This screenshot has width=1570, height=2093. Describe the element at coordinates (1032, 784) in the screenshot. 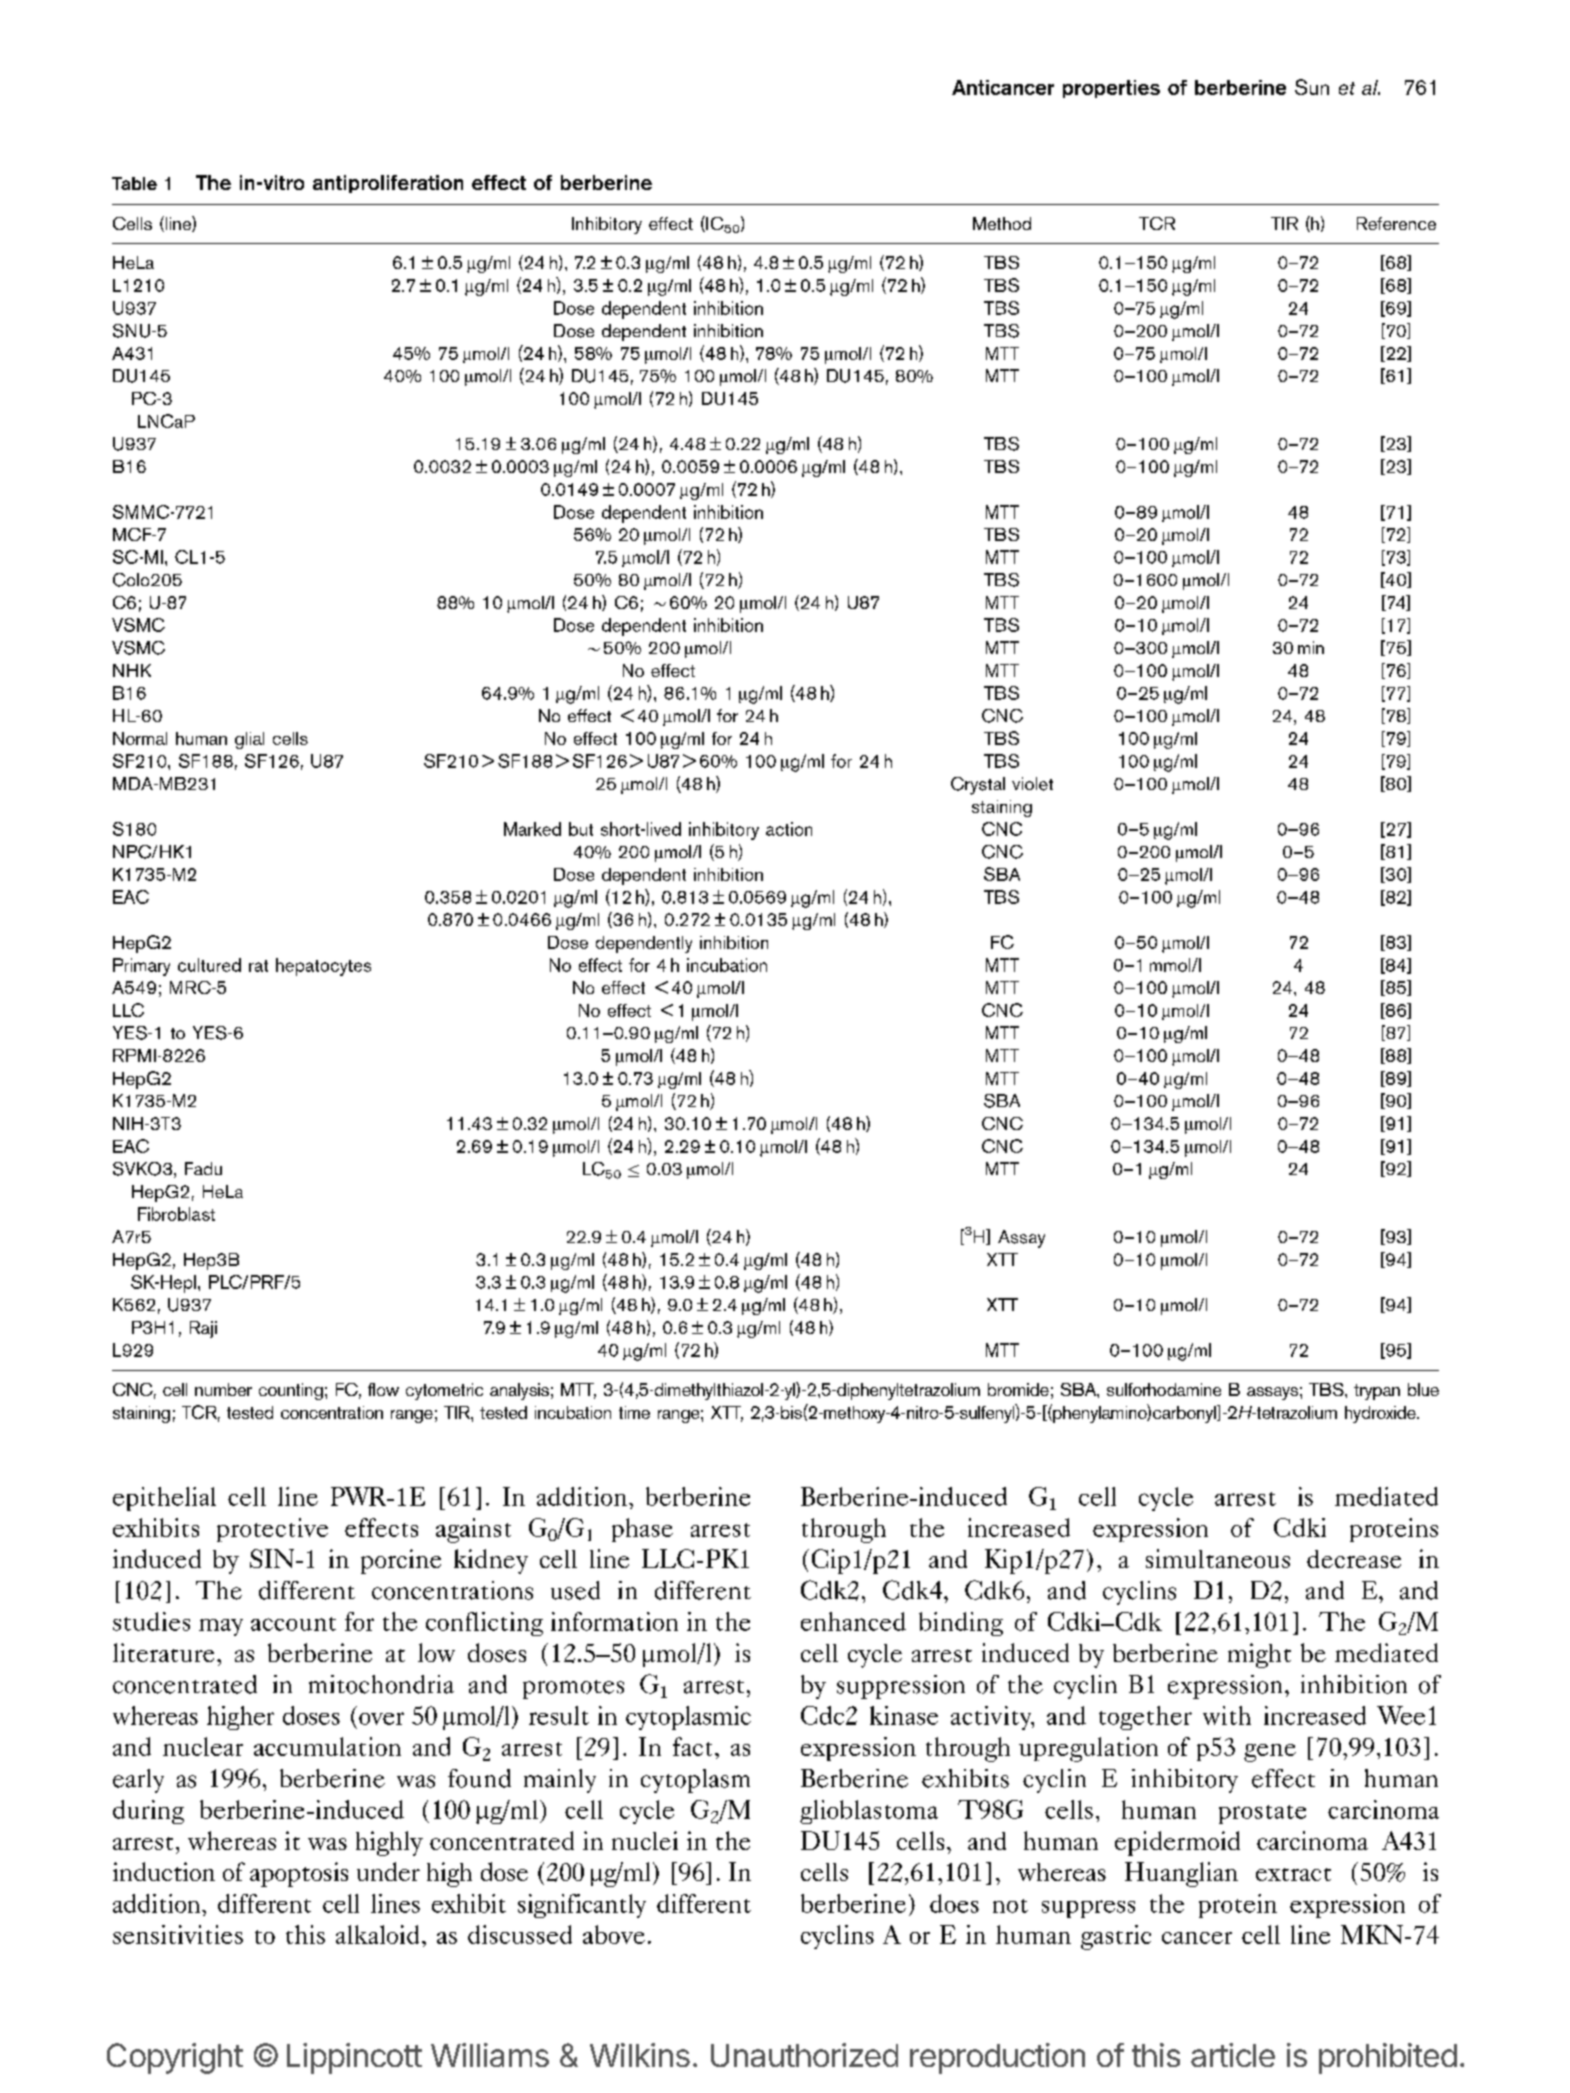

I see `violet` at that location.
